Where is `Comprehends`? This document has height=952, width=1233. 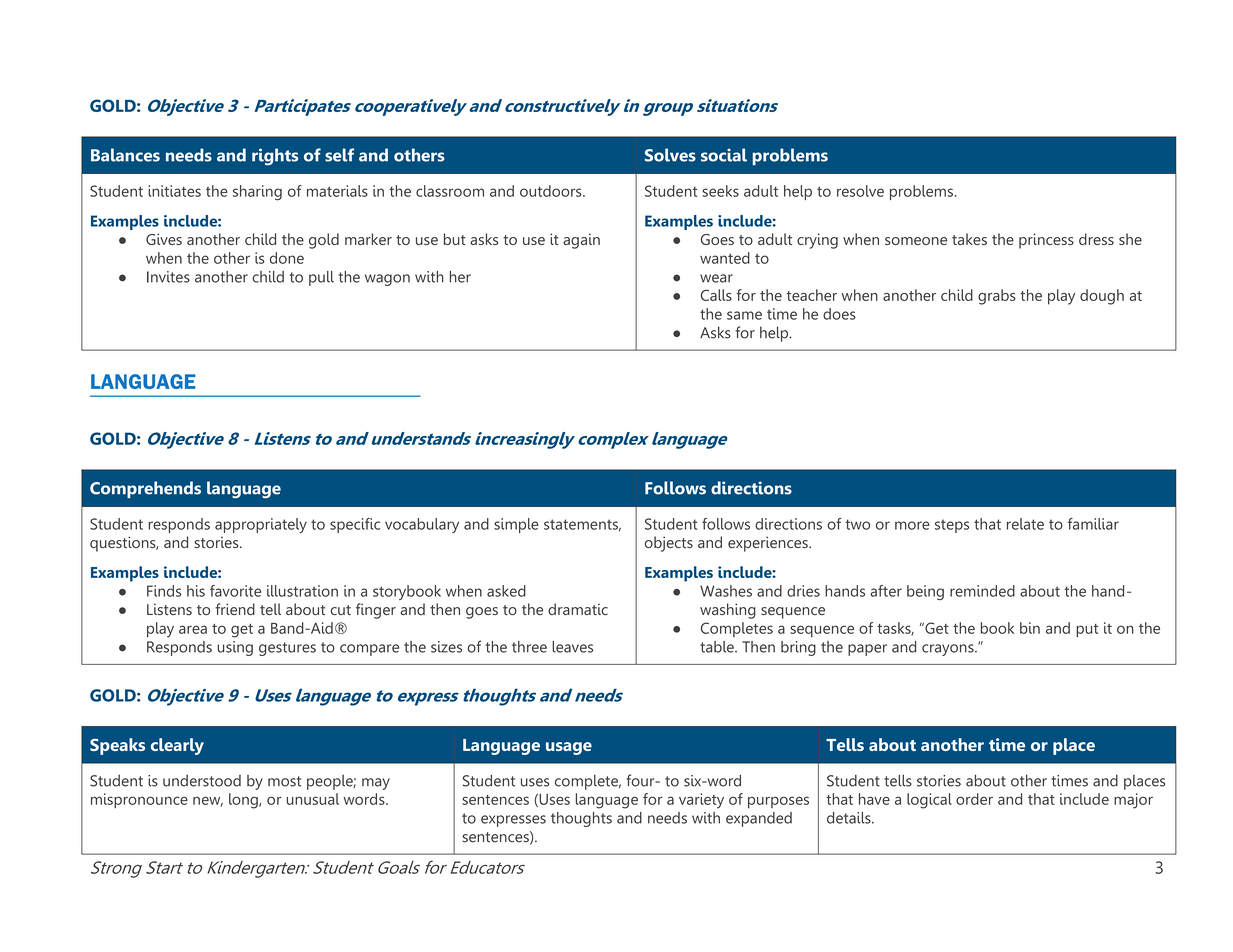
Comprehends is located at coordinates (145, 489).
